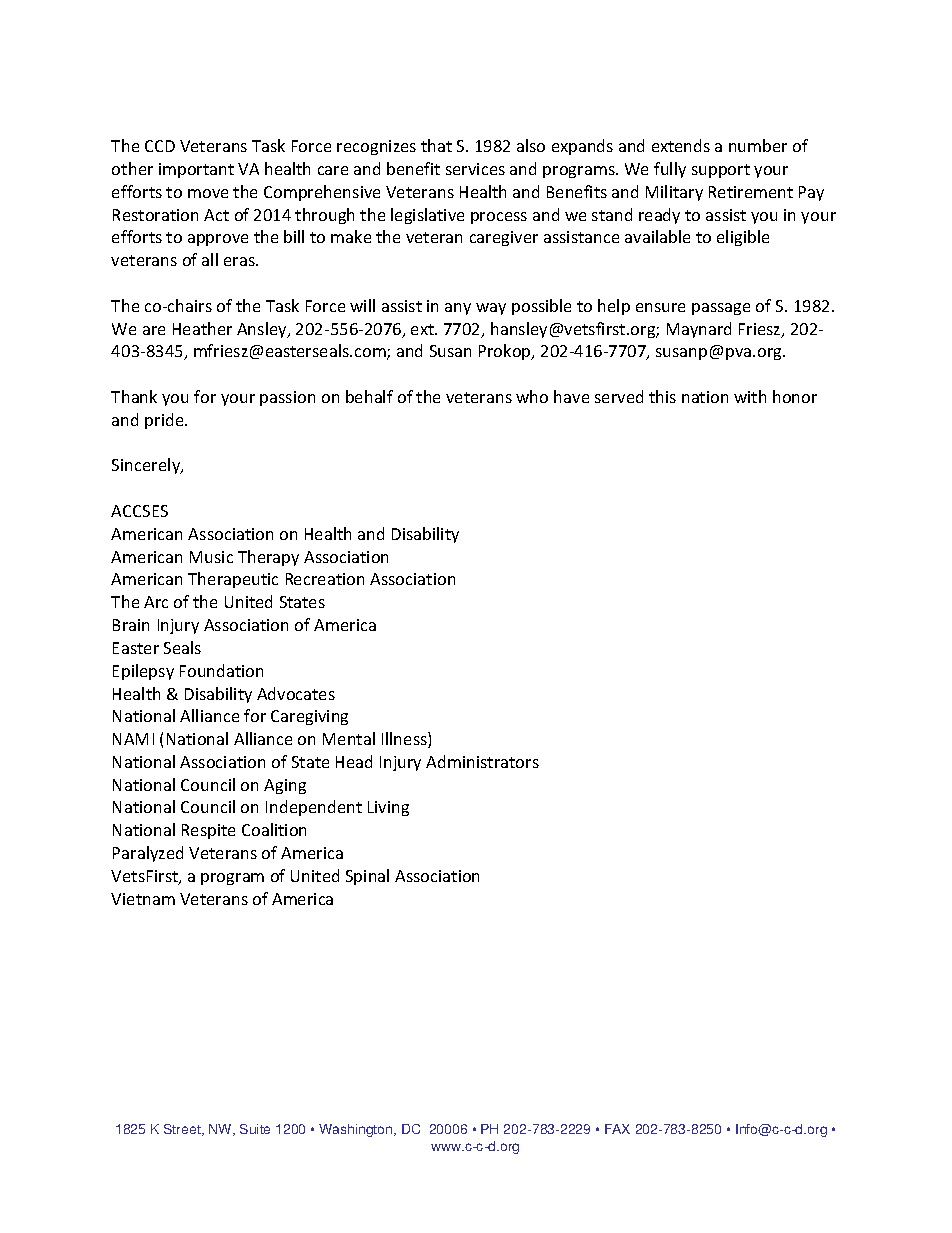 This screenshot has width=952, height=1233. What do you see at coordinates (196, 170) in the screenshot?
I see `important` at bounding box center [196, 170].
